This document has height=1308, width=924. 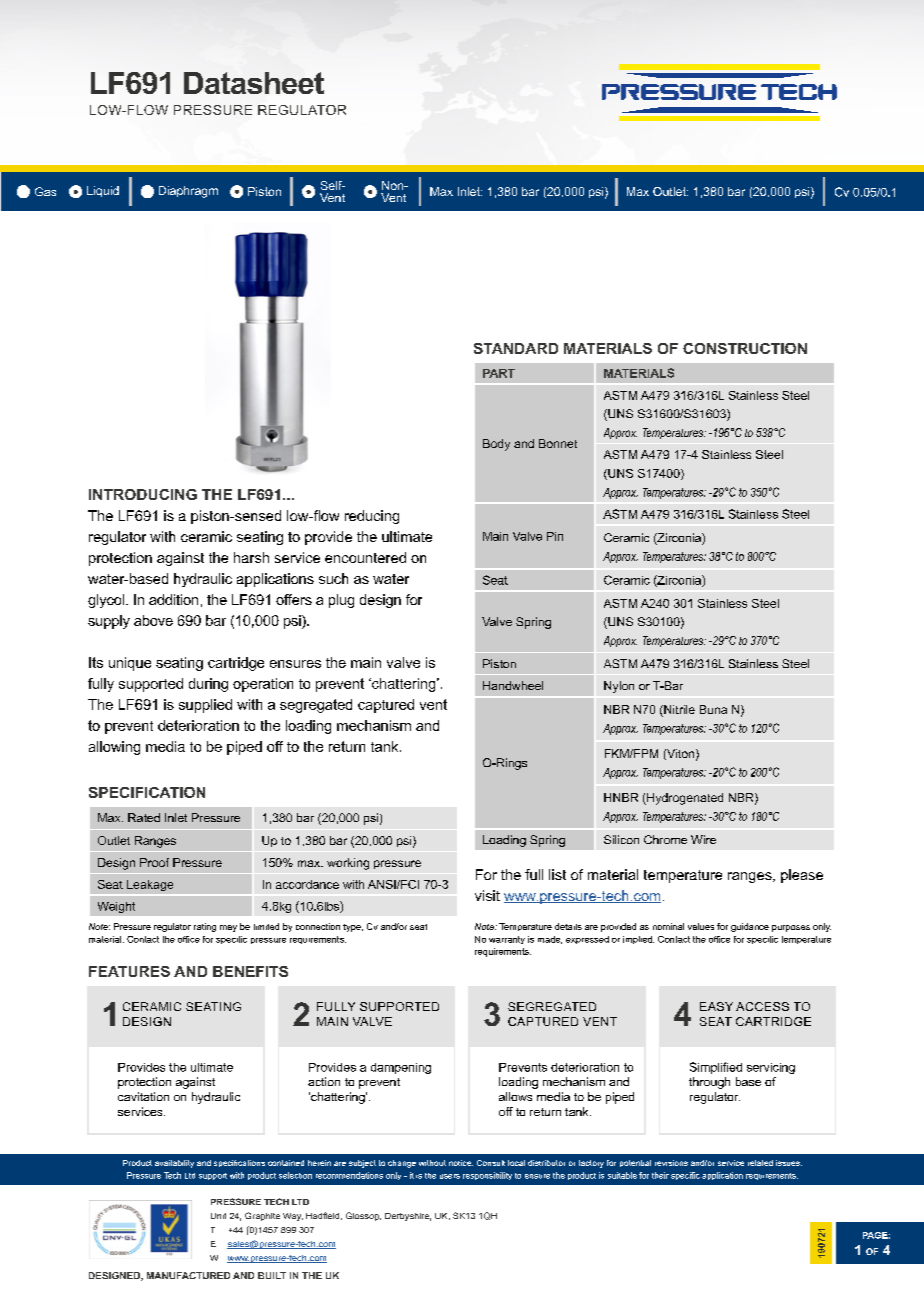 What do you see at coordinates (254, 83) in the document?
I see `Datasheet` at bounding box center [254, 83].
